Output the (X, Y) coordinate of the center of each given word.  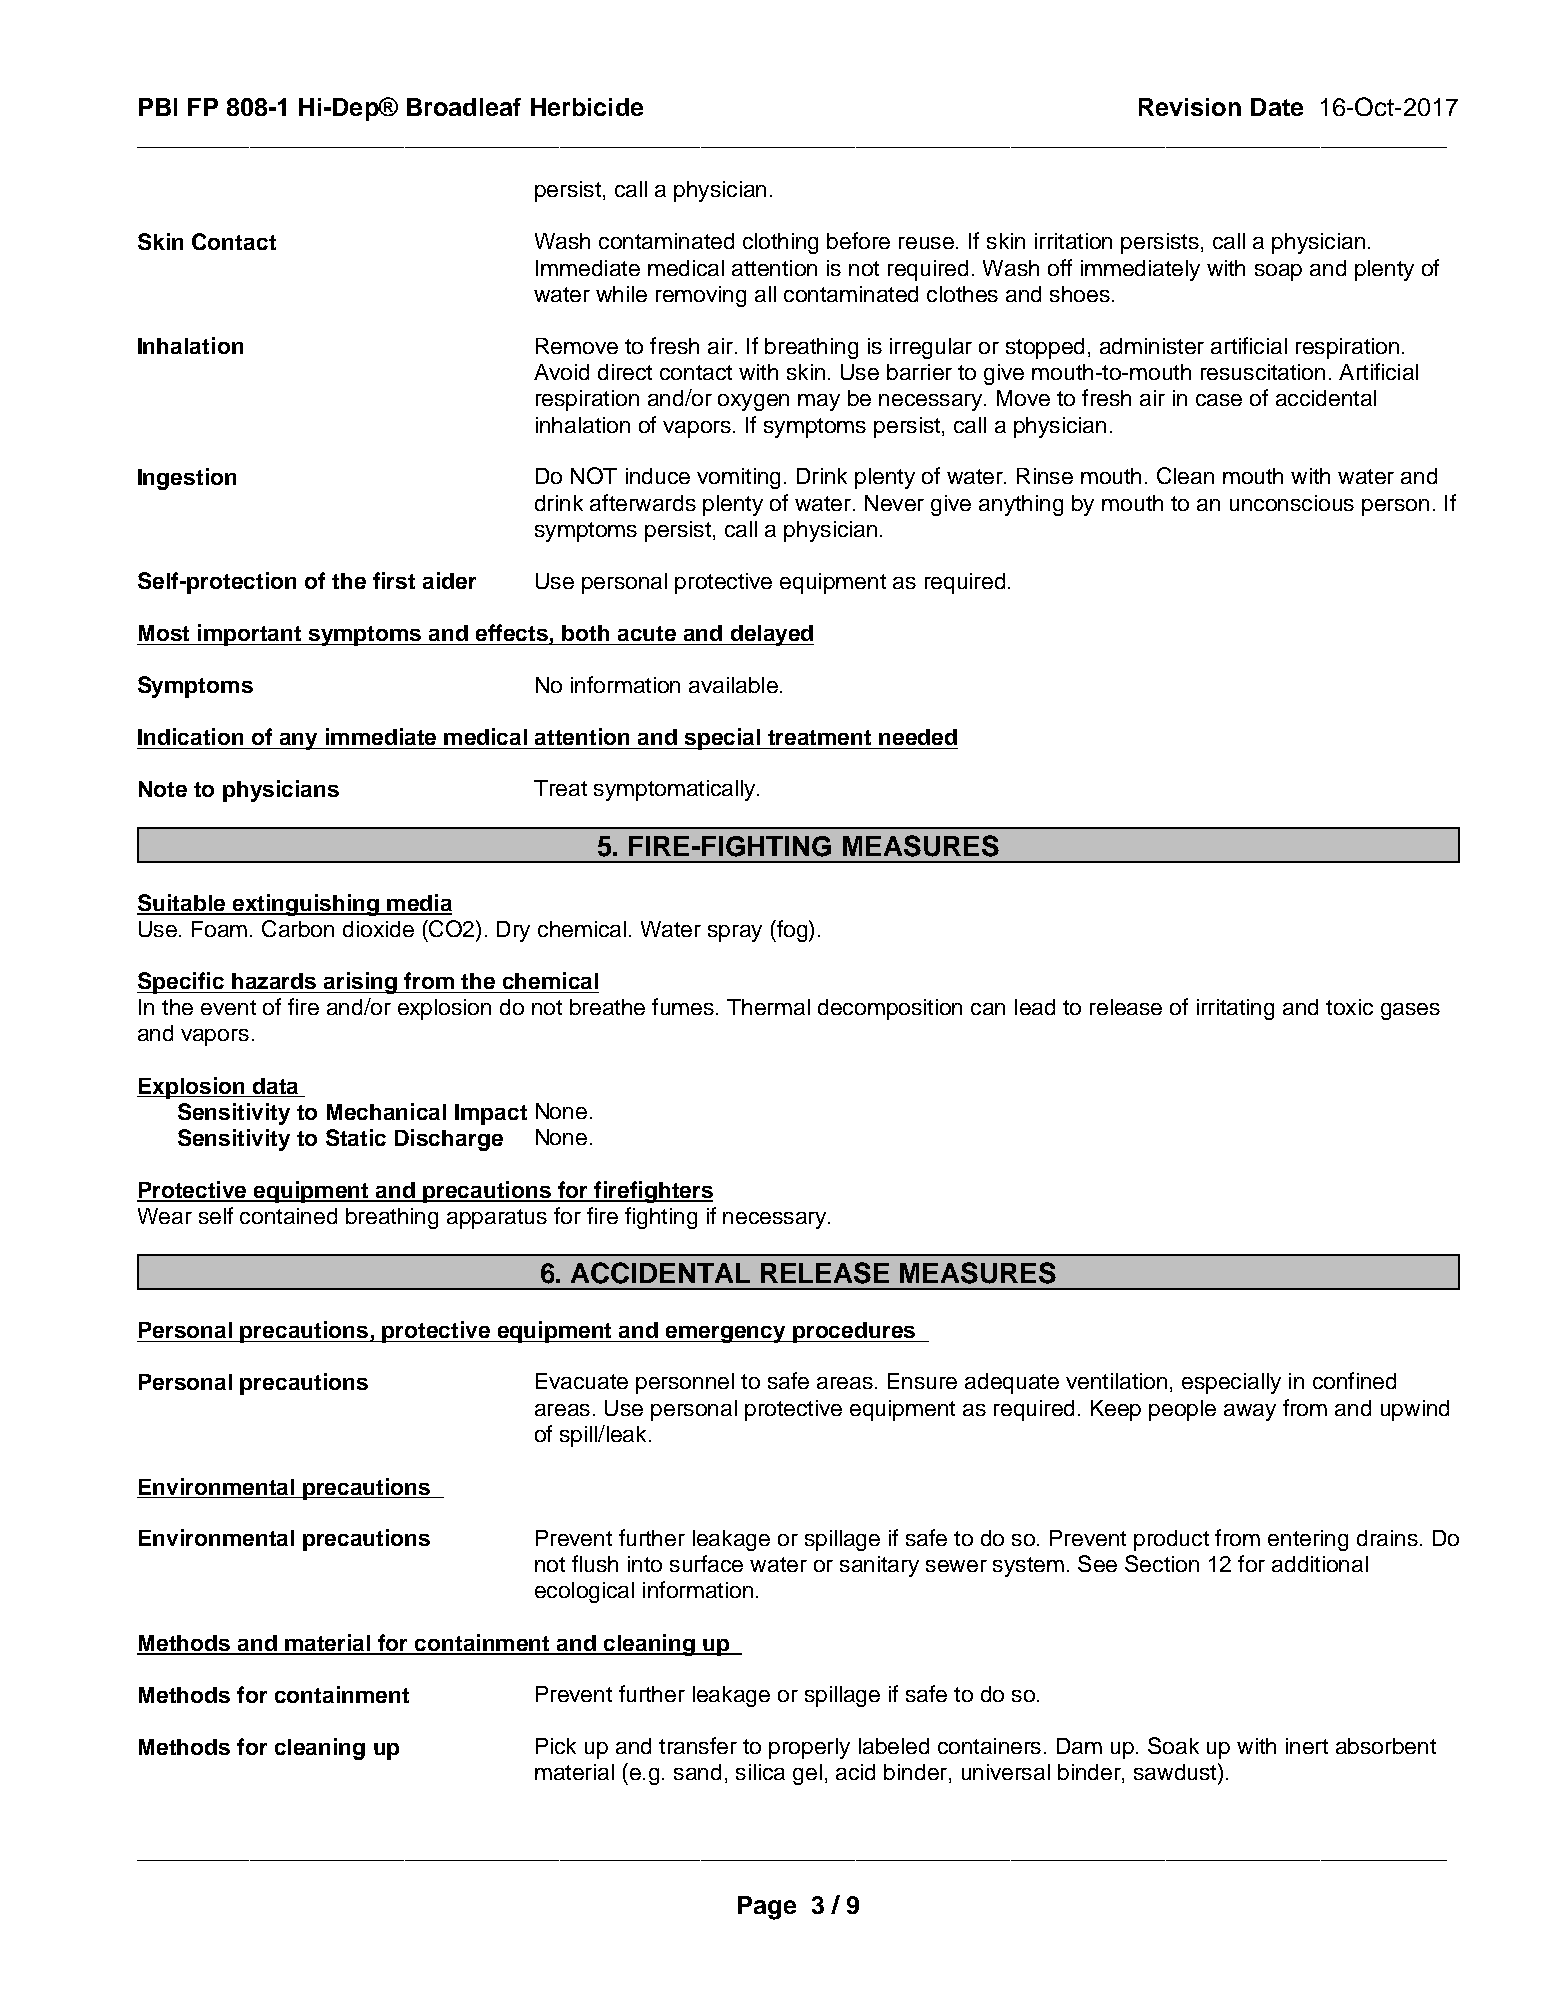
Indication (190, 736)
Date (1277, 107)
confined (1354, 1380)
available (733, 685)
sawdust (1176, 1771)
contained (288, 1216)
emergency (725, 1334)
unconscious (1292, 503)
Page (767, 1908)
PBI (158, 107)
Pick (556, 1746)
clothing (780, 243)
